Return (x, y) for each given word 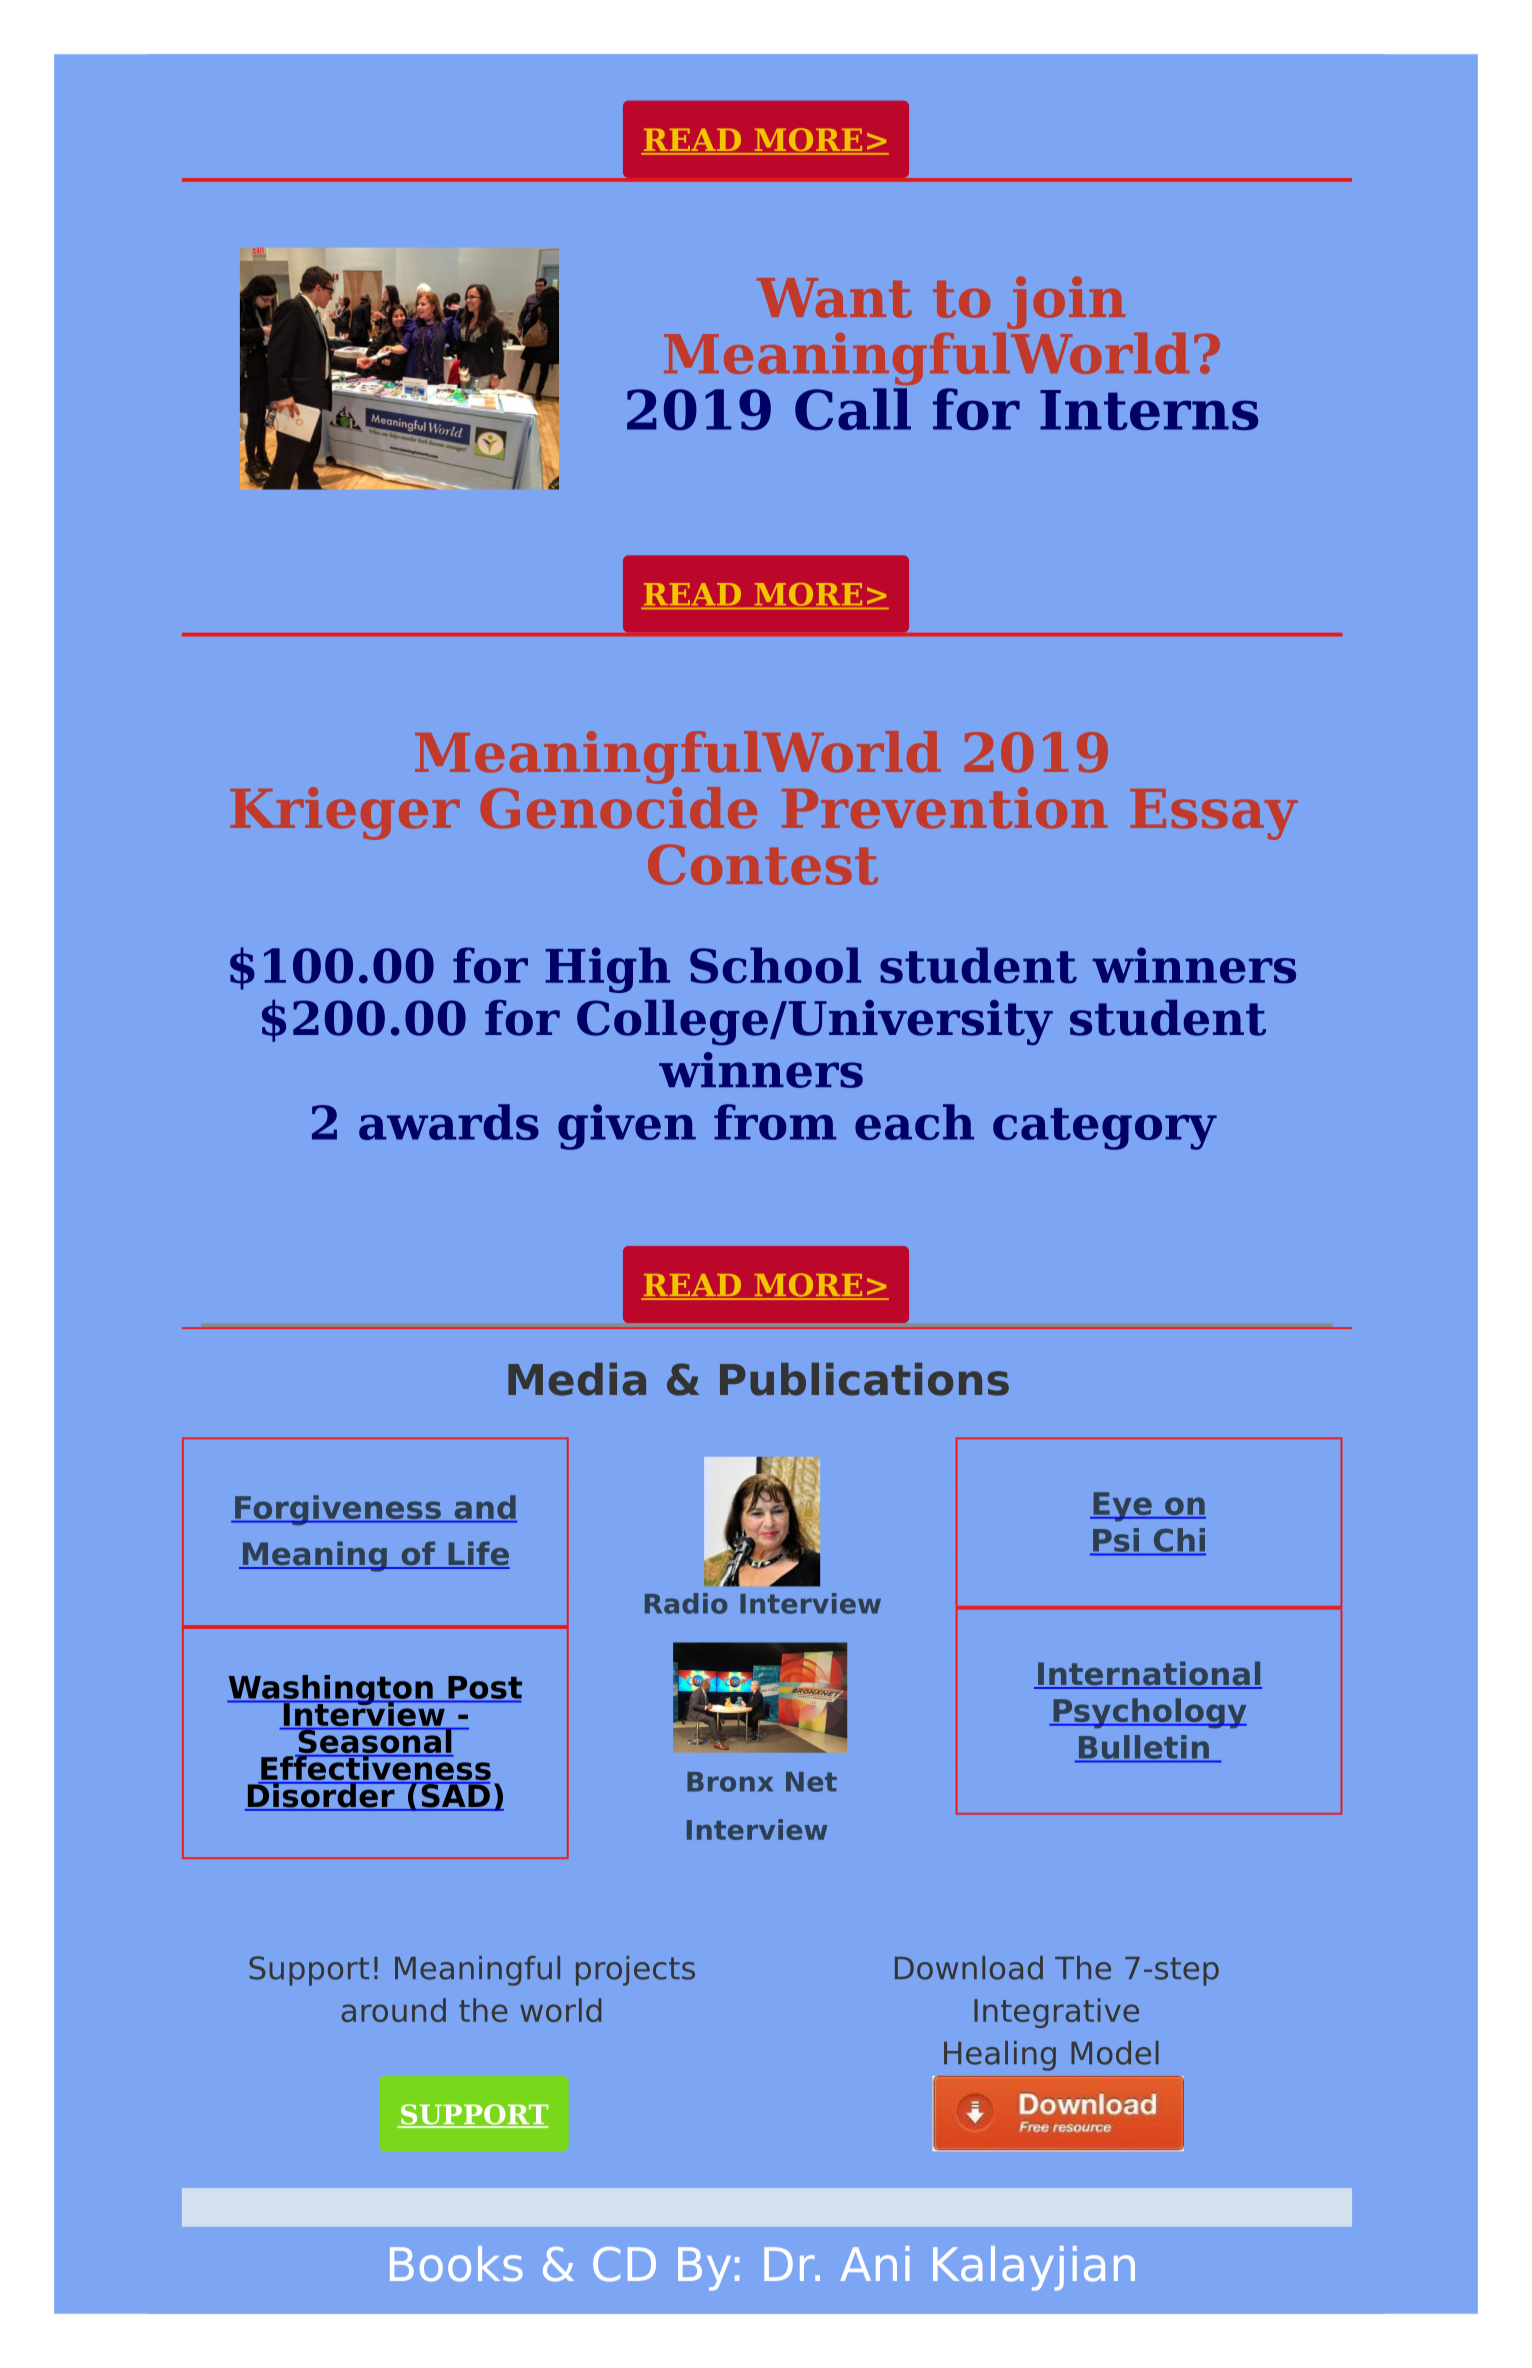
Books (456, 2264)
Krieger (345, 813)
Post (485, 1687)
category (1105, 1129)
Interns (1149, 410)
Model (1115, 2053)
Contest (763, 864)
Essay (1214, 814)
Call (853, 409)
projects (635, 1971)
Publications (864, 1379)
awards (449, 1122)
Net (811, 1782)
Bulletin (1144, 1747)
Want (834, 298)
